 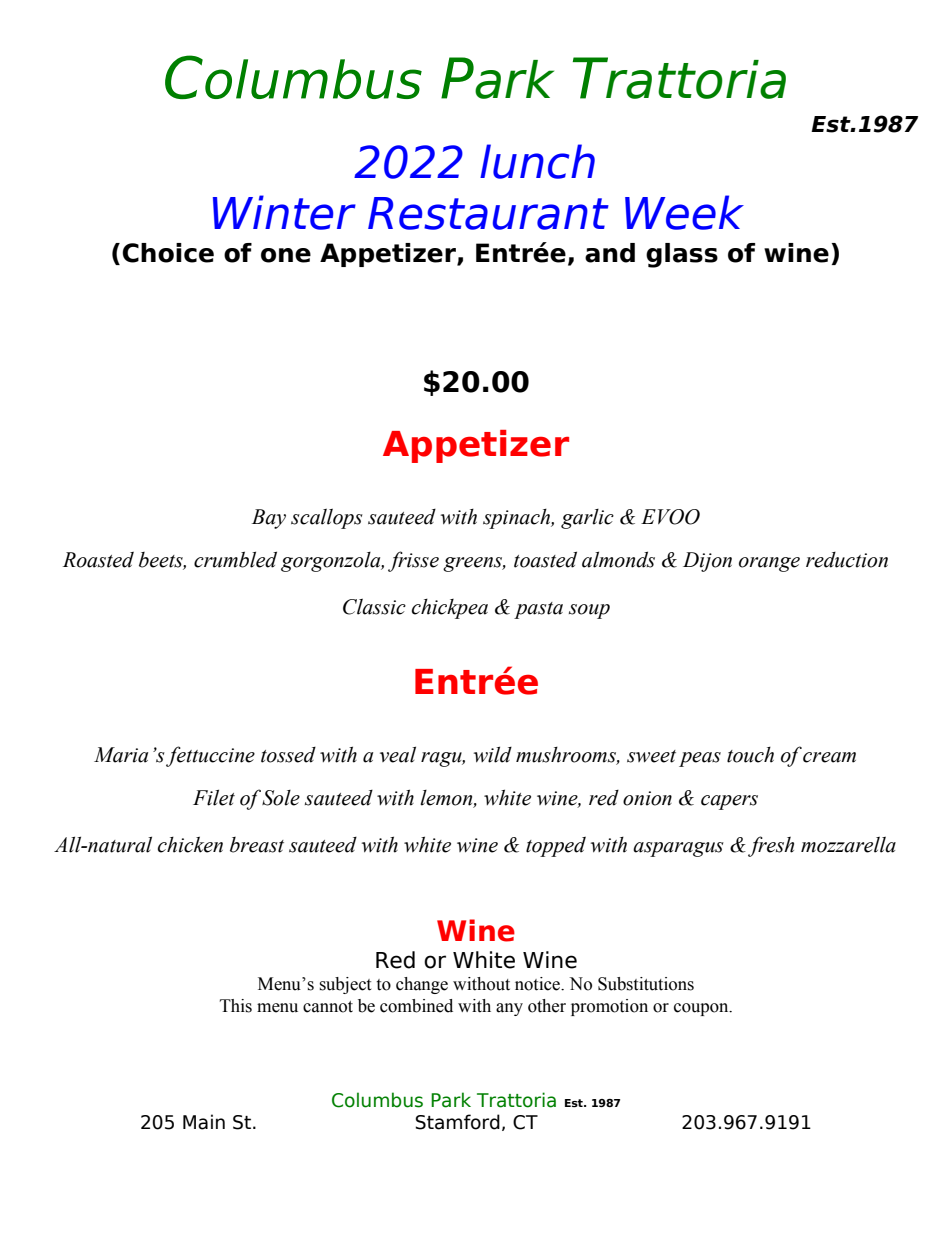 What do you see at coordinates (702, 1009) in the screenshot?
I see `coupon` at bounding box center [702, 1009].
